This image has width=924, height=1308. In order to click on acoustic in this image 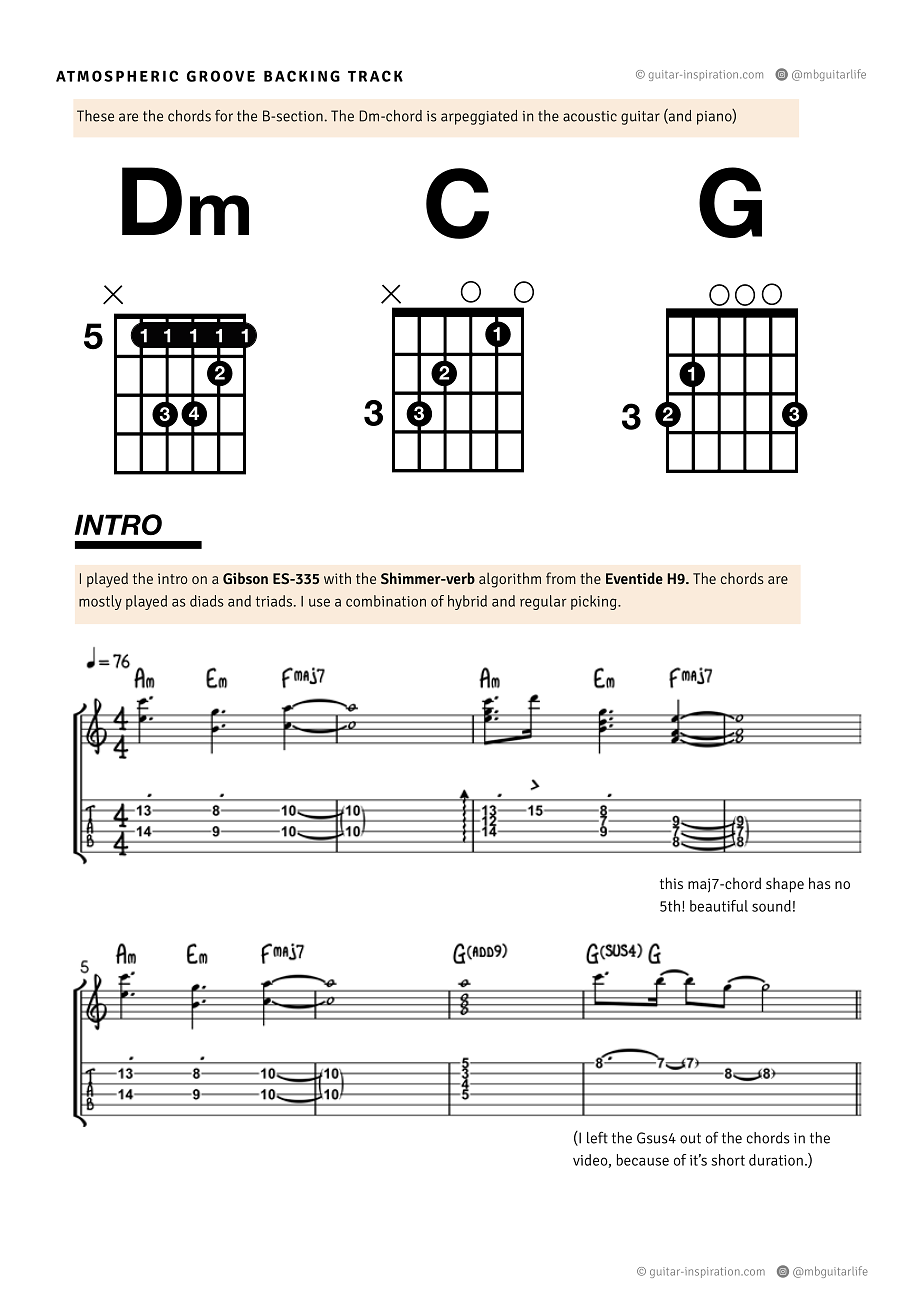, I will do `click(590, 116)`.
